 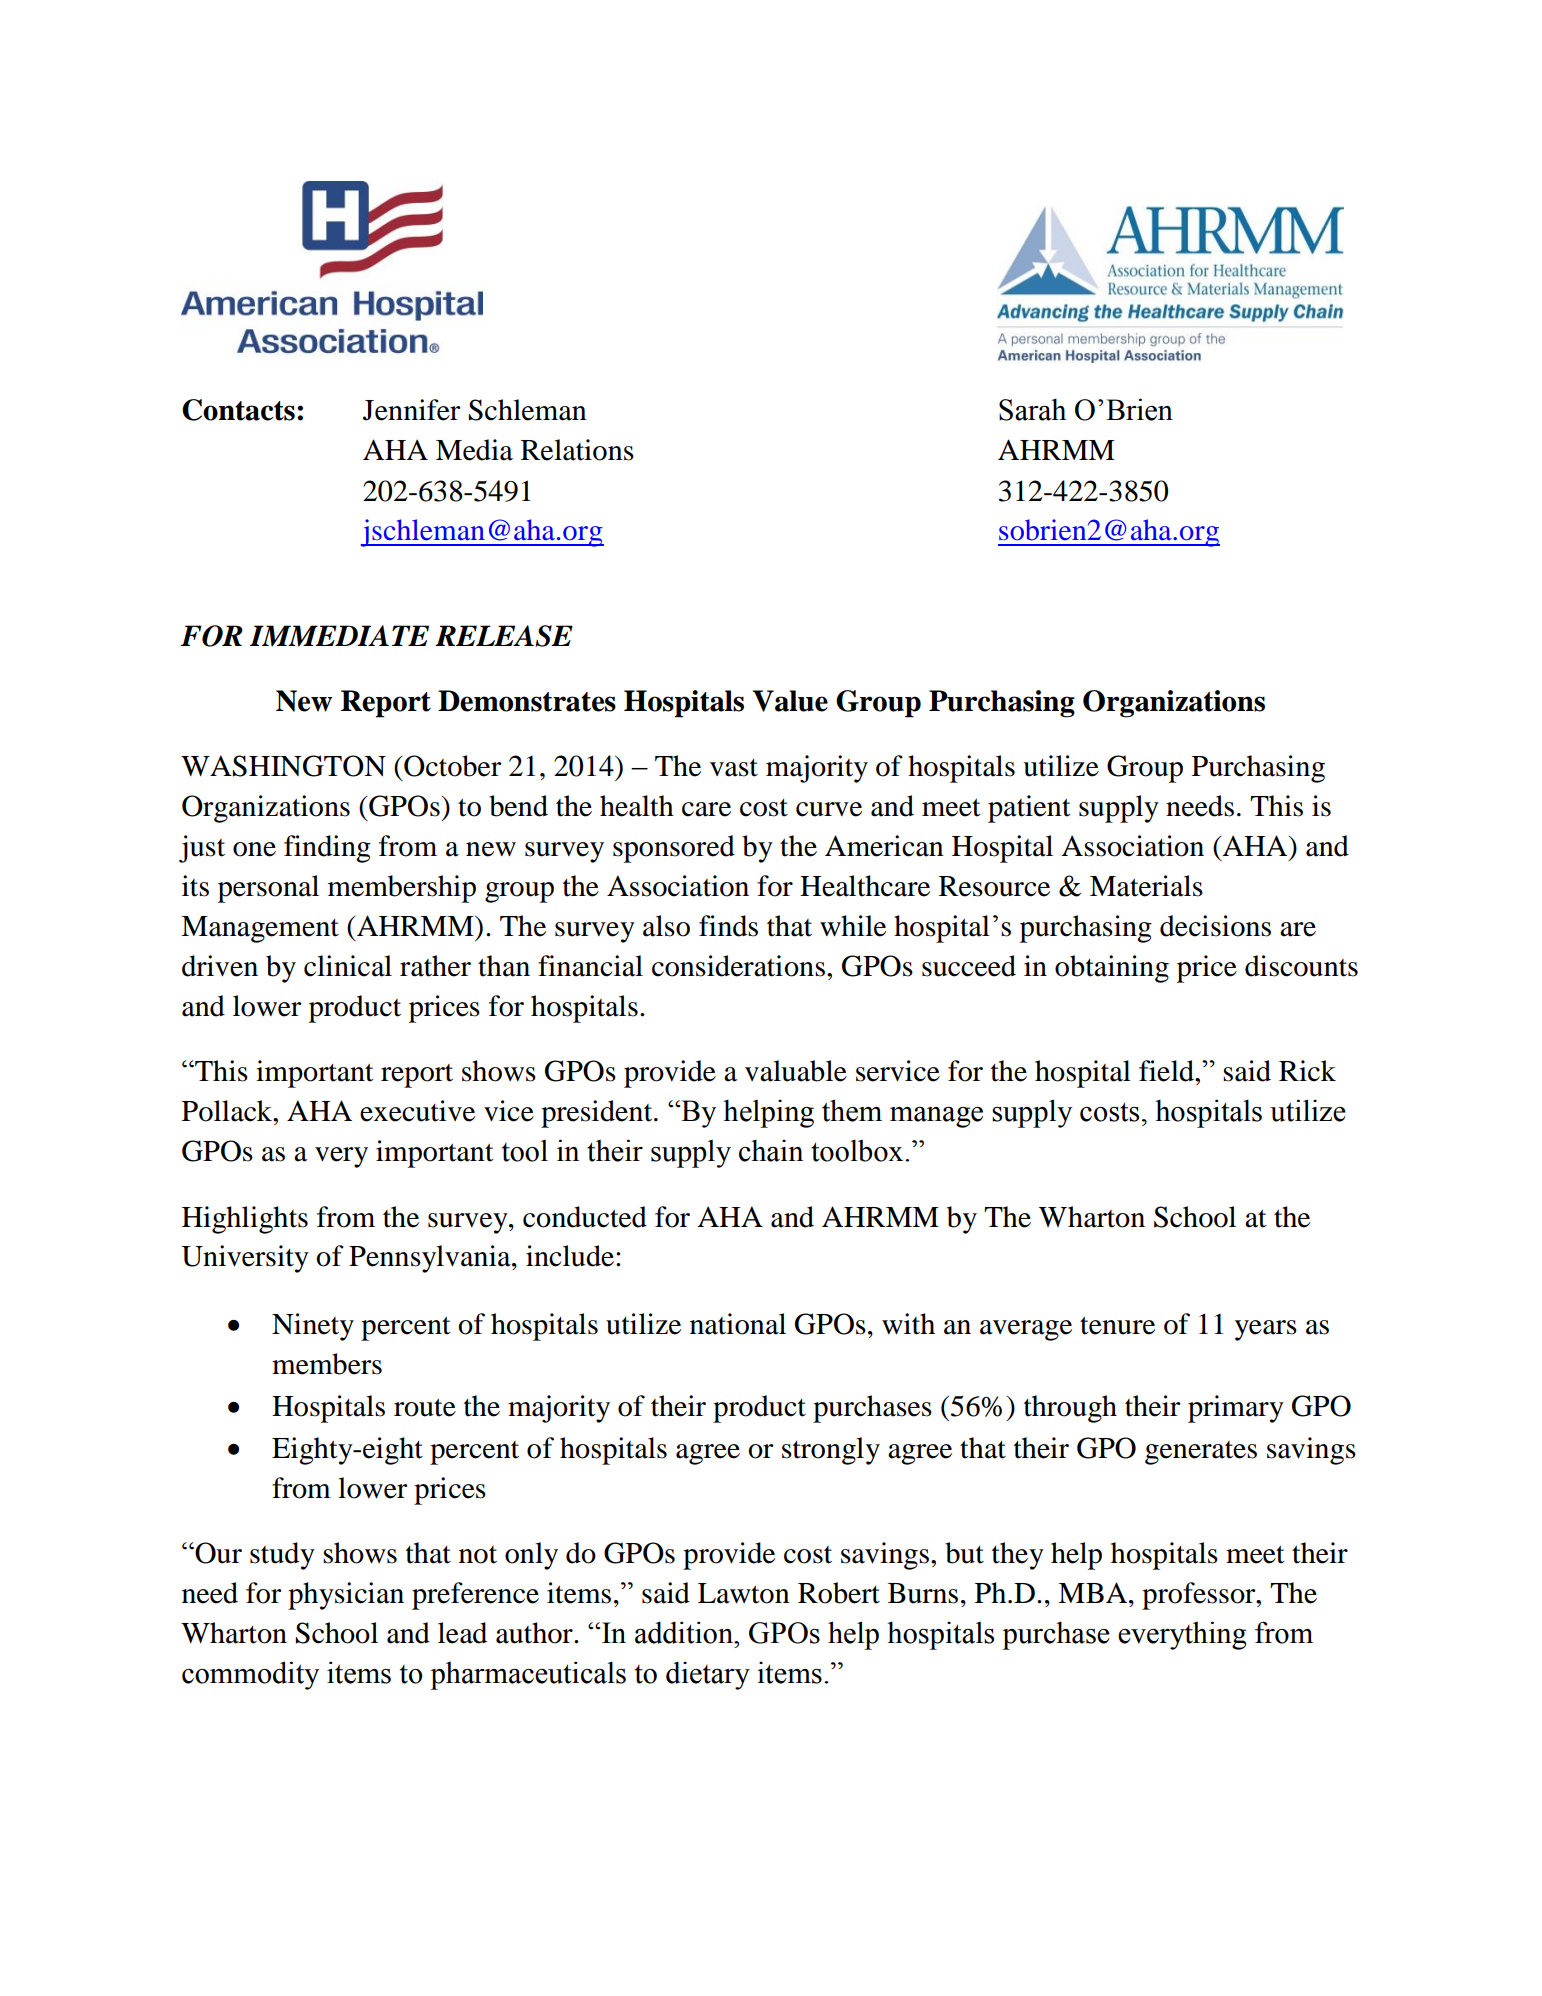 What do you see at coordinates (790, 701) in the page?
I see `Value` at bounding box center [790, 701].
